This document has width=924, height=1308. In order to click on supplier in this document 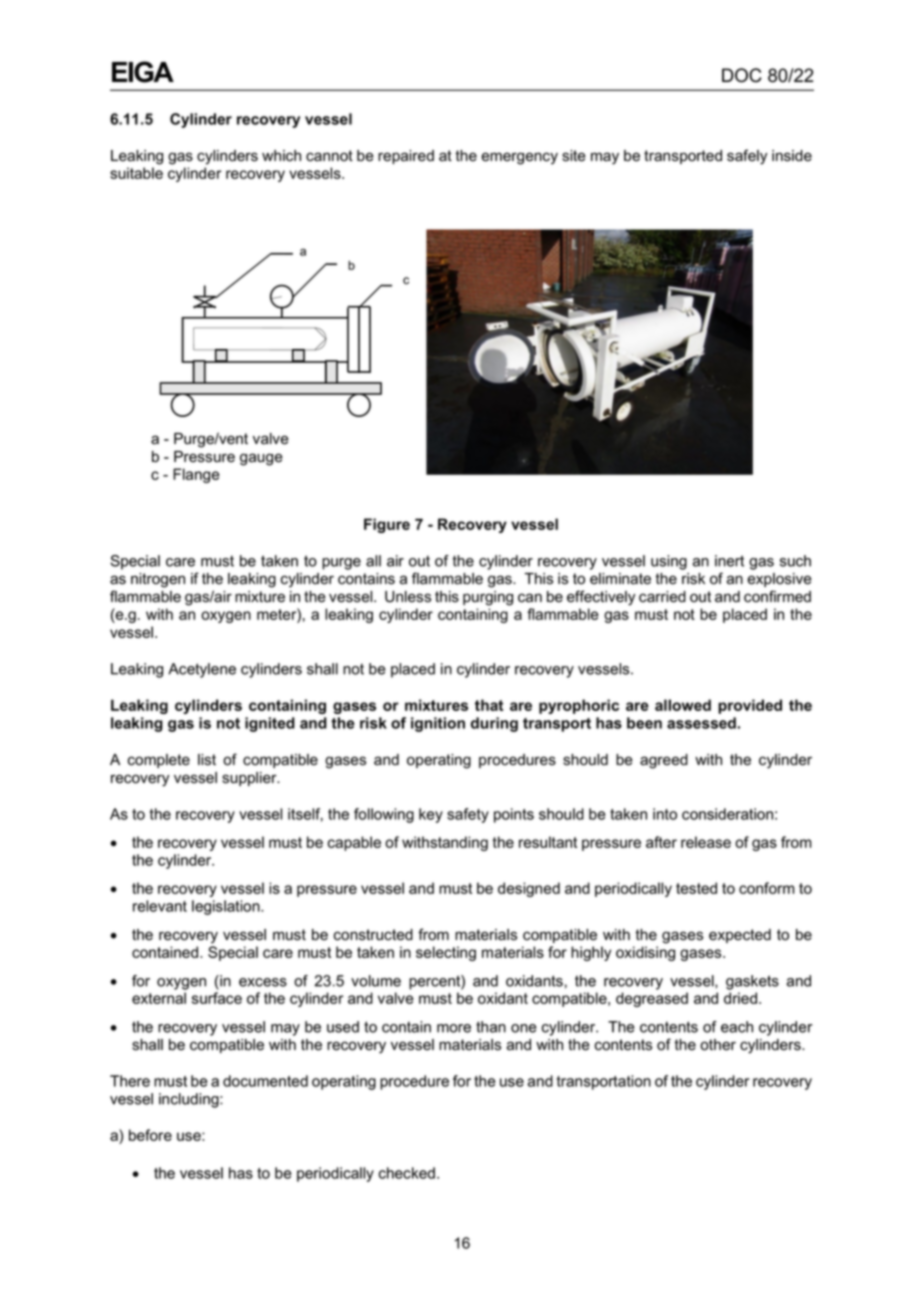, I will do `click(250, 779)`.
